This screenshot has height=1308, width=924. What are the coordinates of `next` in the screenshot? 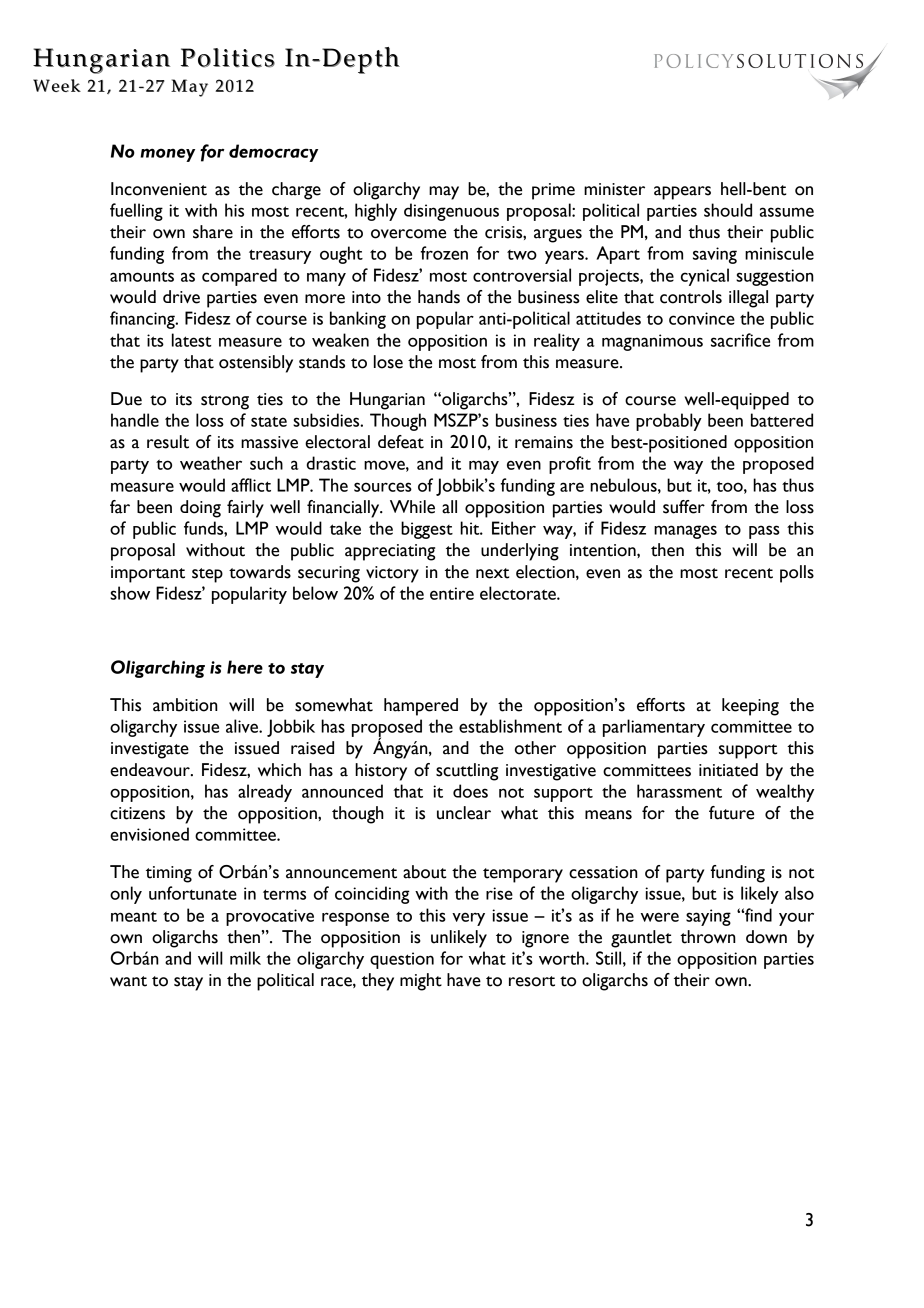 It's located at (492, 573).
